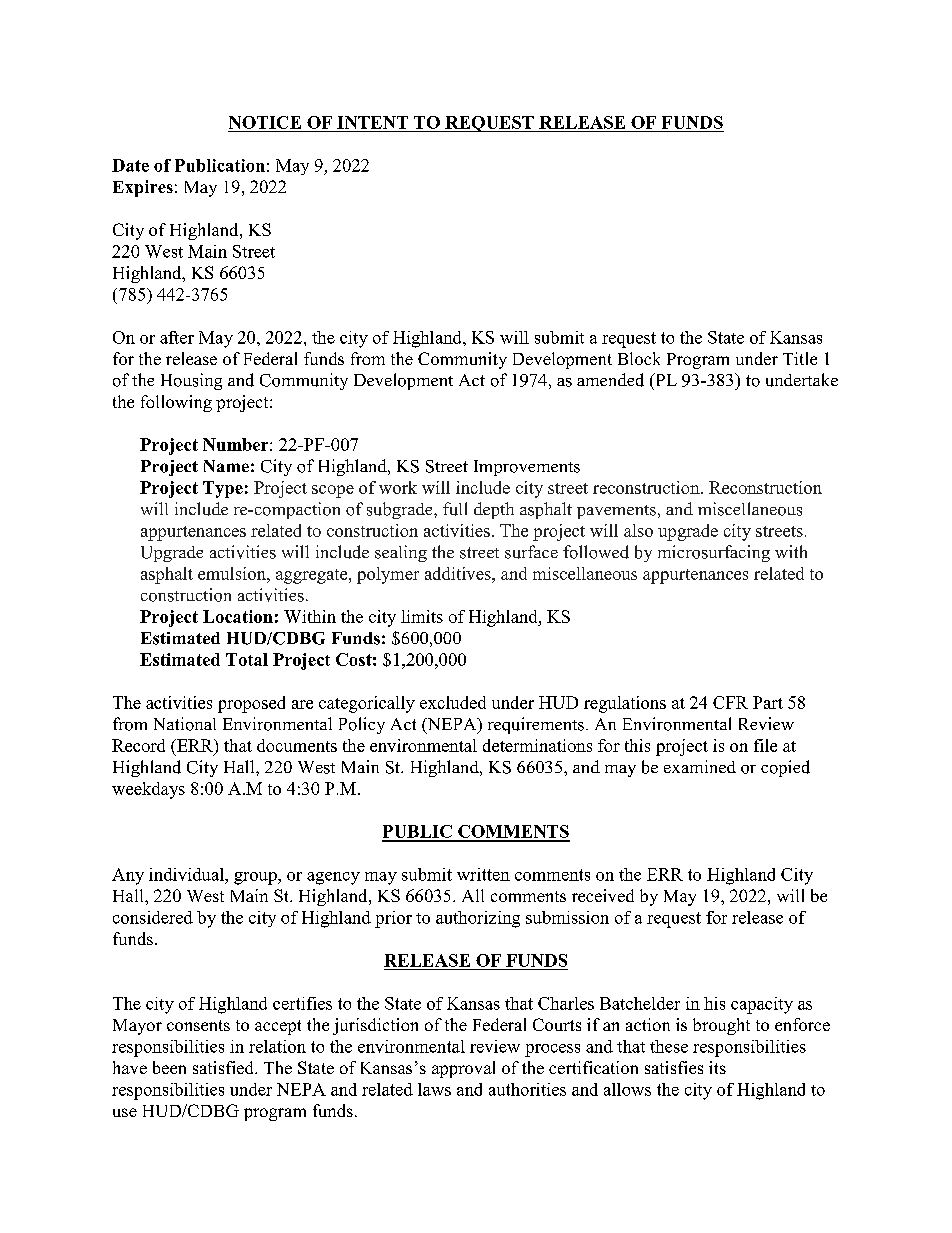 The width and height of the screenshot is (952, 1233). What do you see at coordinates (527, 468) in the screenshot?
I see `Improvements` at bounding box center [527, 468].
